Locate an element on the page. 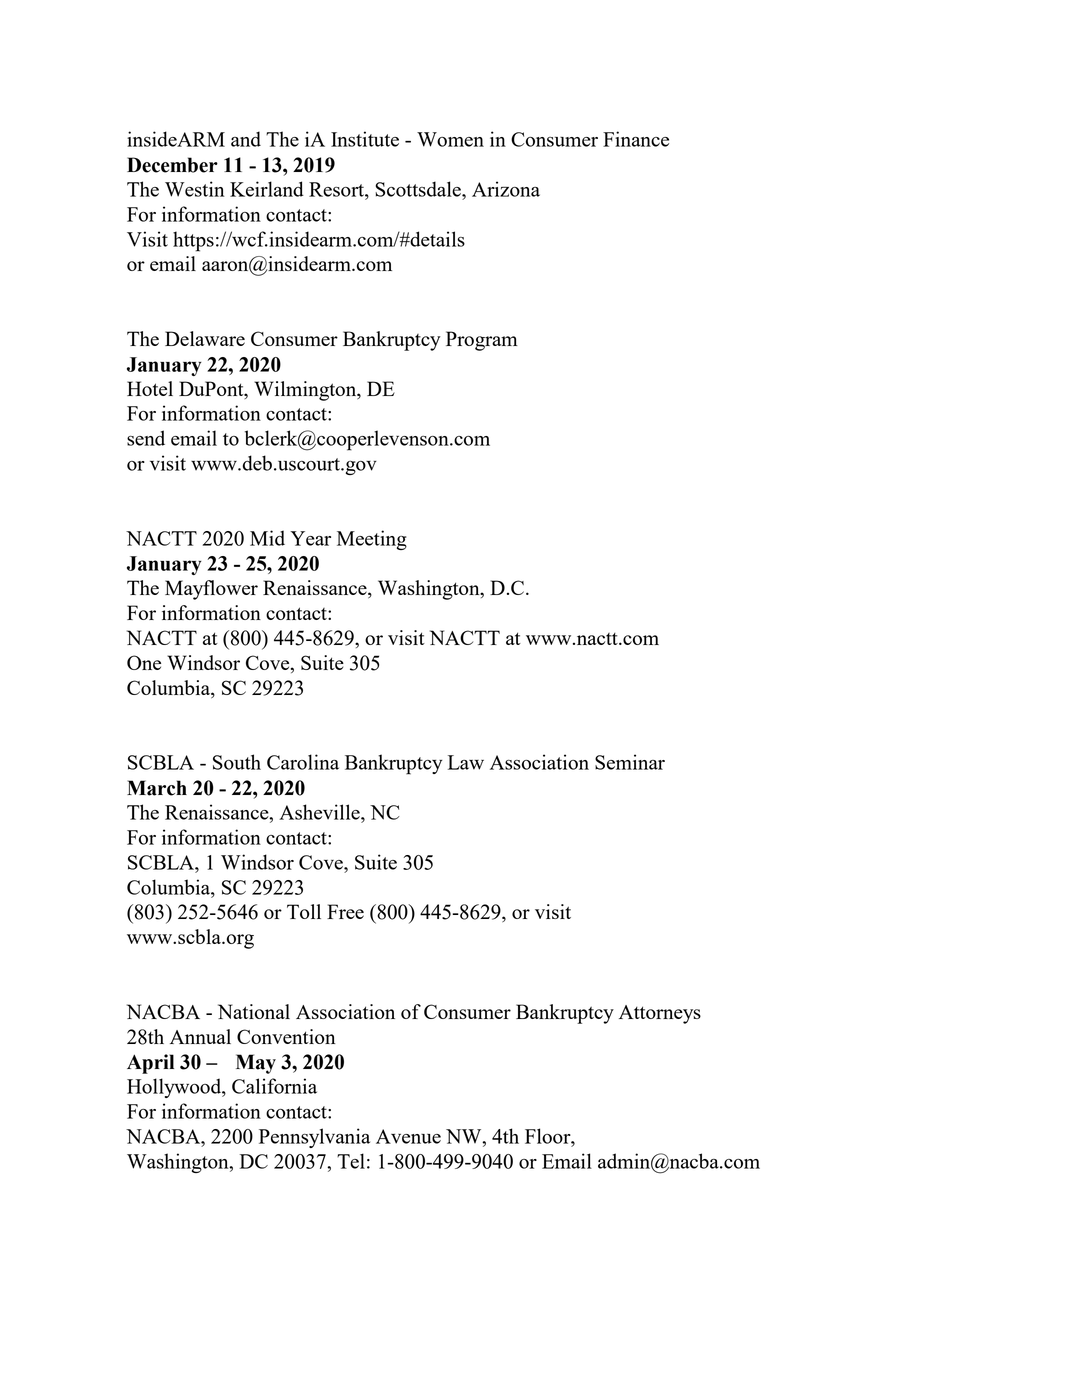 This image has width=1077, height=1394. April is located at coordinates (150, 1064).
